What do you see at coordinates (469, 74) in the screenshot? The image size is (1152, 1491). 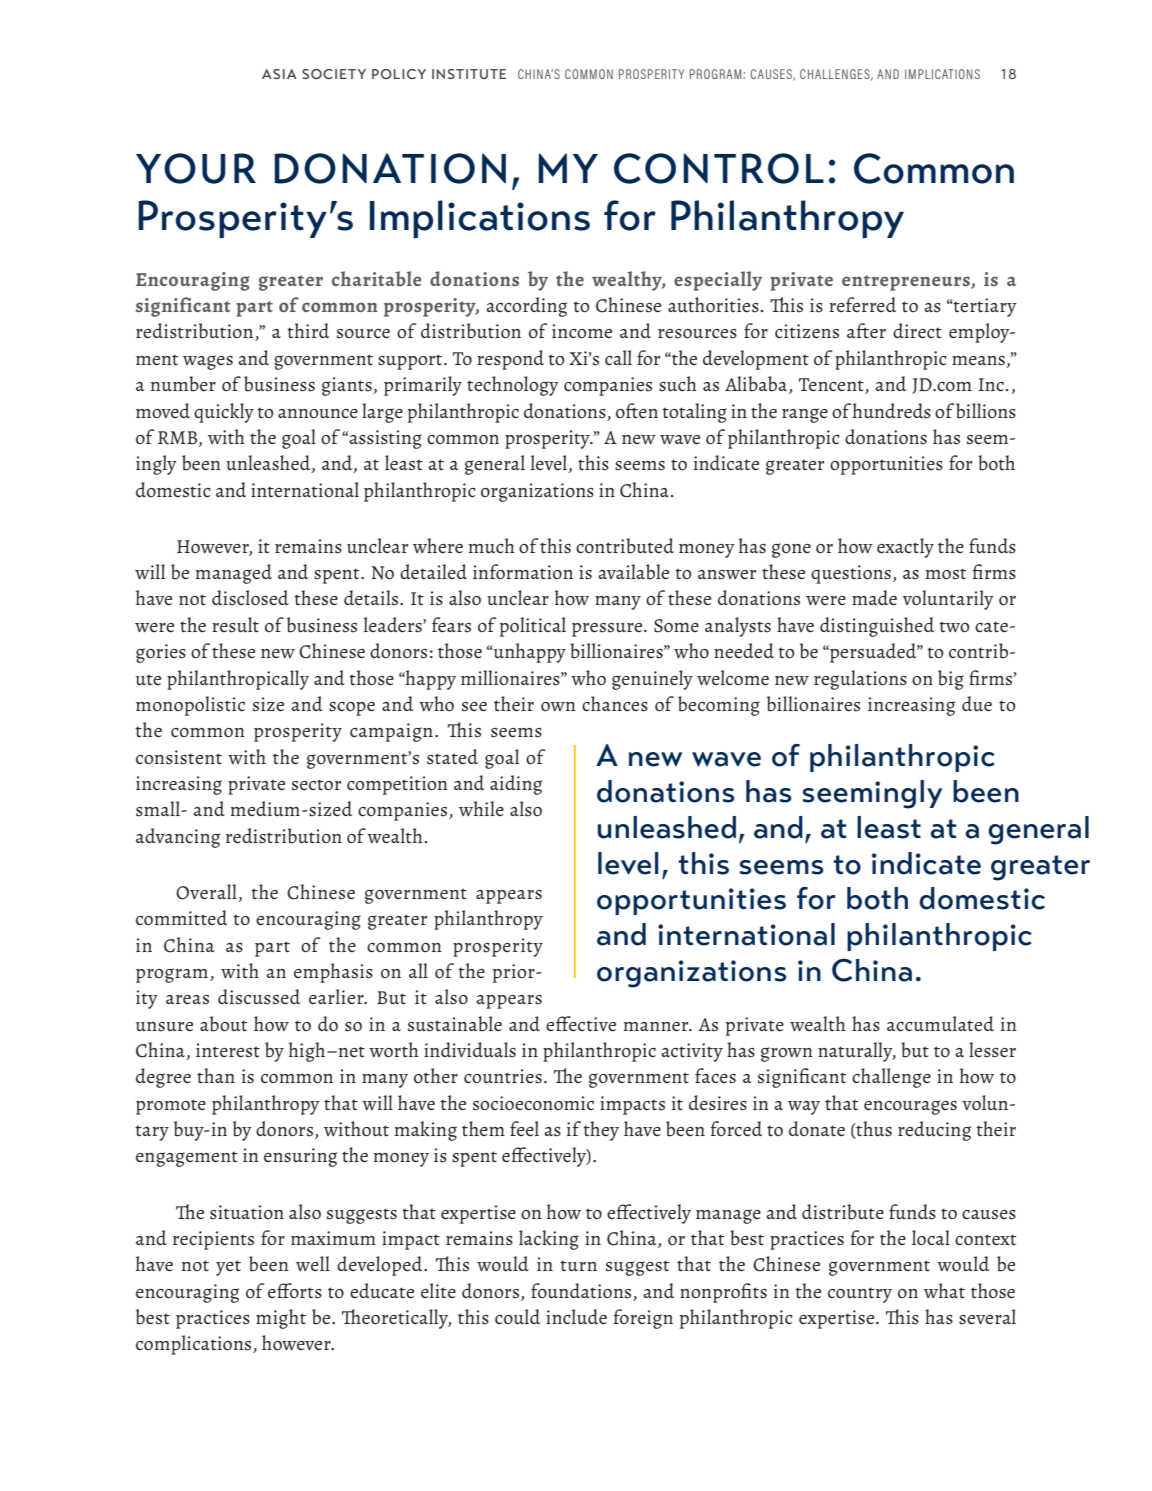 I see `INSTITUTE` at bounding box center [469, 74].
